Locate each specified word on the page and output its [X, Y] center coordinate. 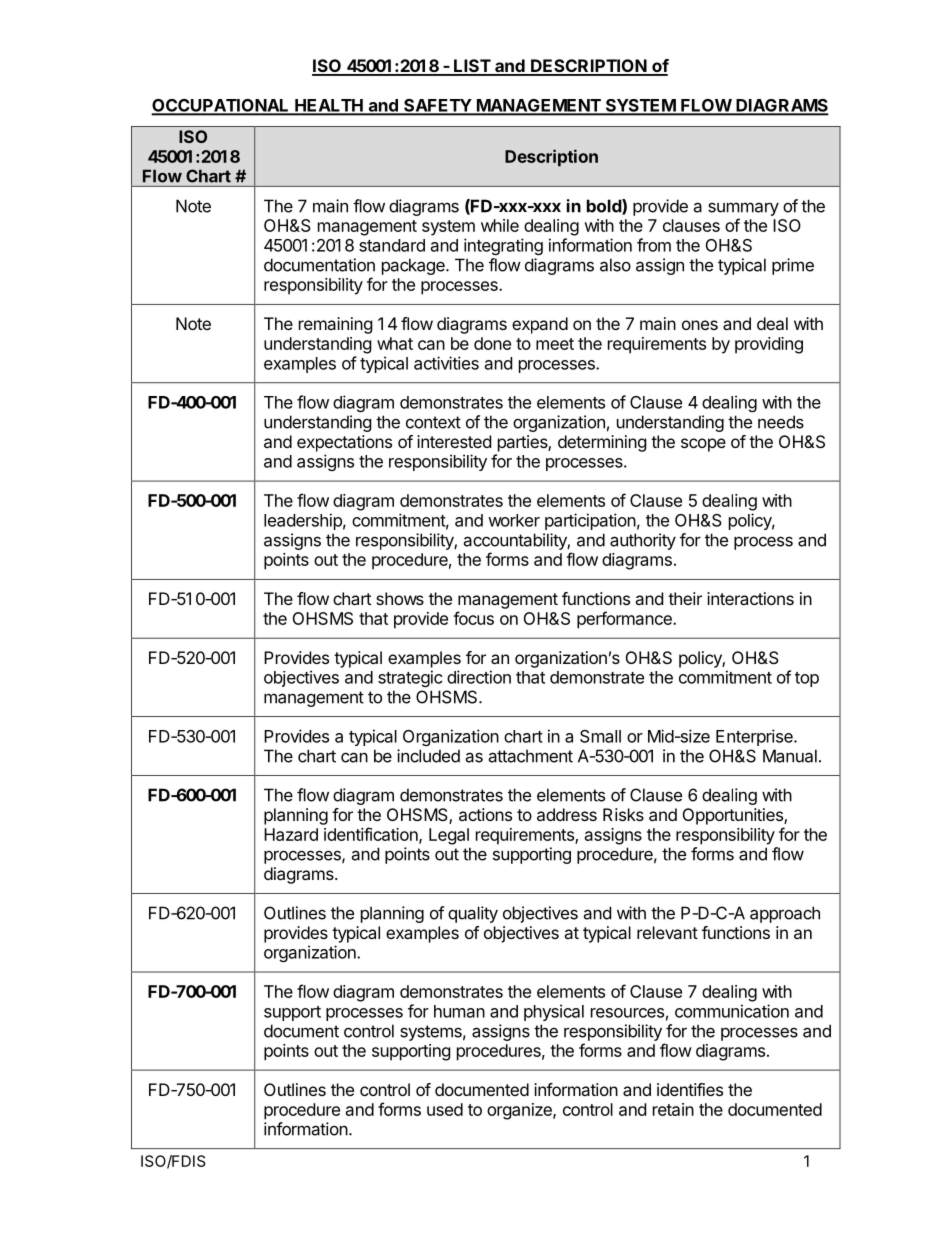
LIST [472, 67]
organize [520, 1111]
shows [400, 598]
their [685, 598]
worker [514, 520]
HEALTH [329, 106]
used [445, 1109]
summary [743, 209]
